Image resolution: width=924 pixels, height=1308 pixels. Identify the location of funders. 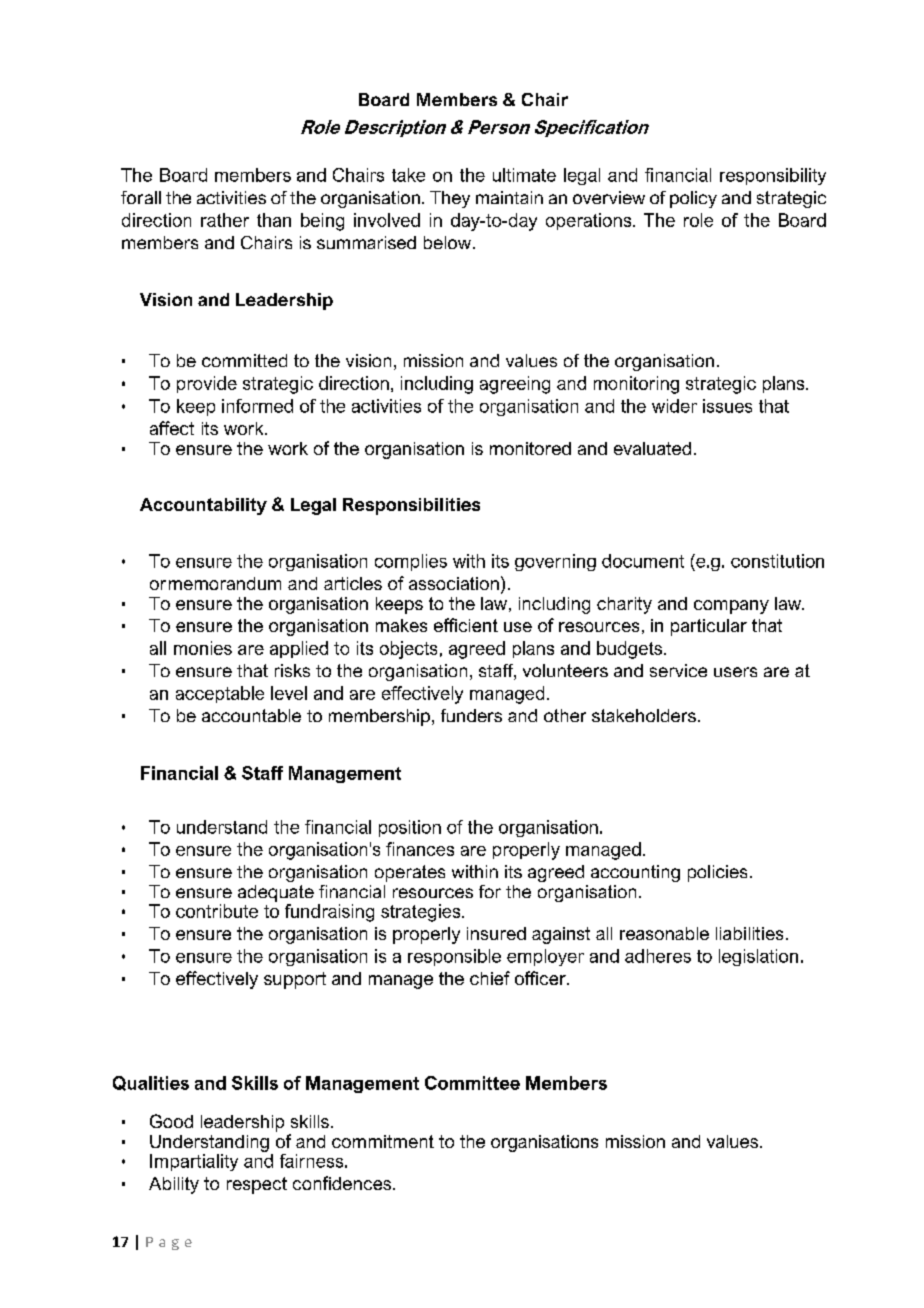
(471, 715).
